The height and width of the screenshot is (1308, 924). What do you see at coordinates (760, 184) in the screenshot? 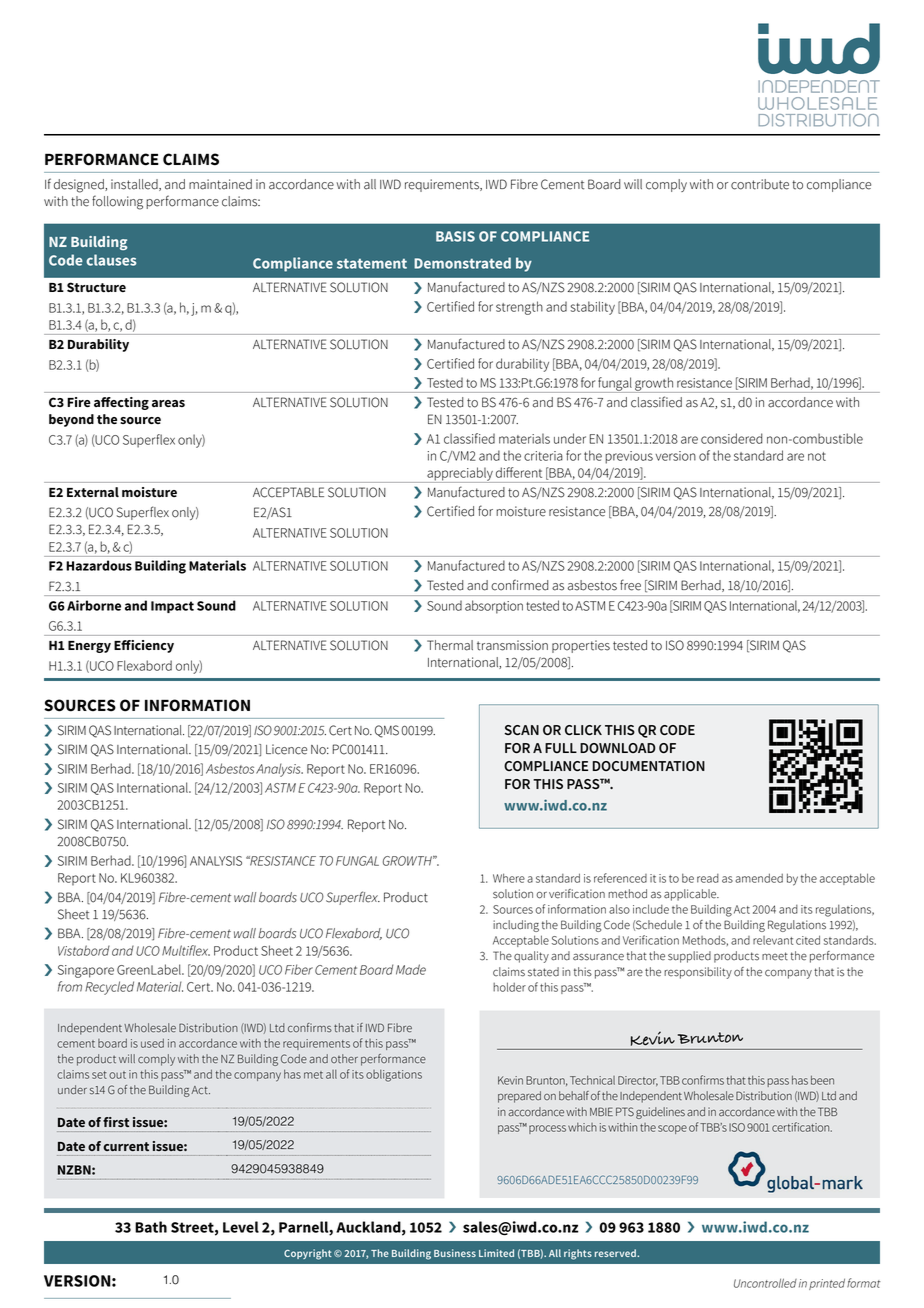
I see `contribute` at bounding box center [760, 184].
